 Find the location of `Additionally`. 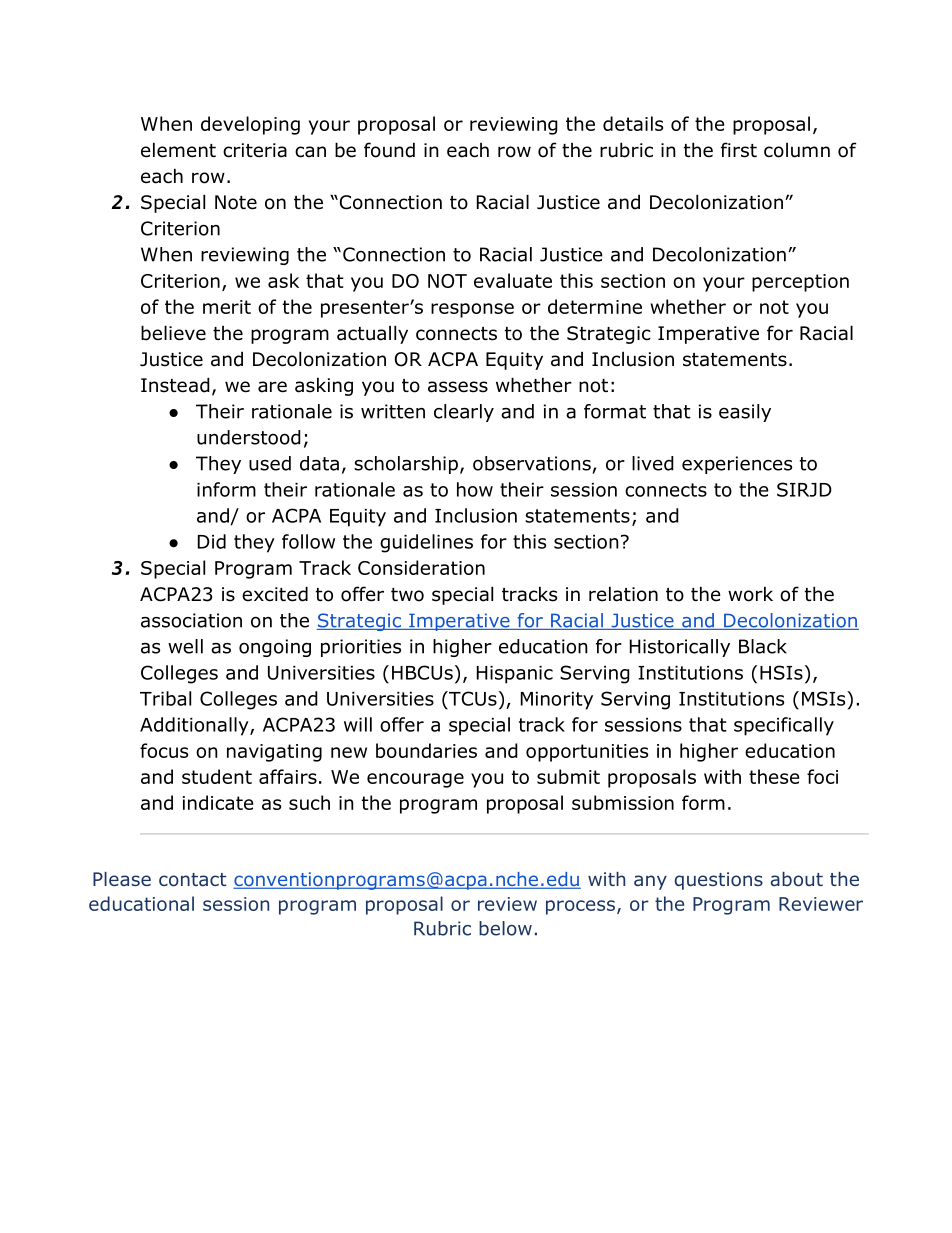

Additionally is located at coordinates (195, 726).
